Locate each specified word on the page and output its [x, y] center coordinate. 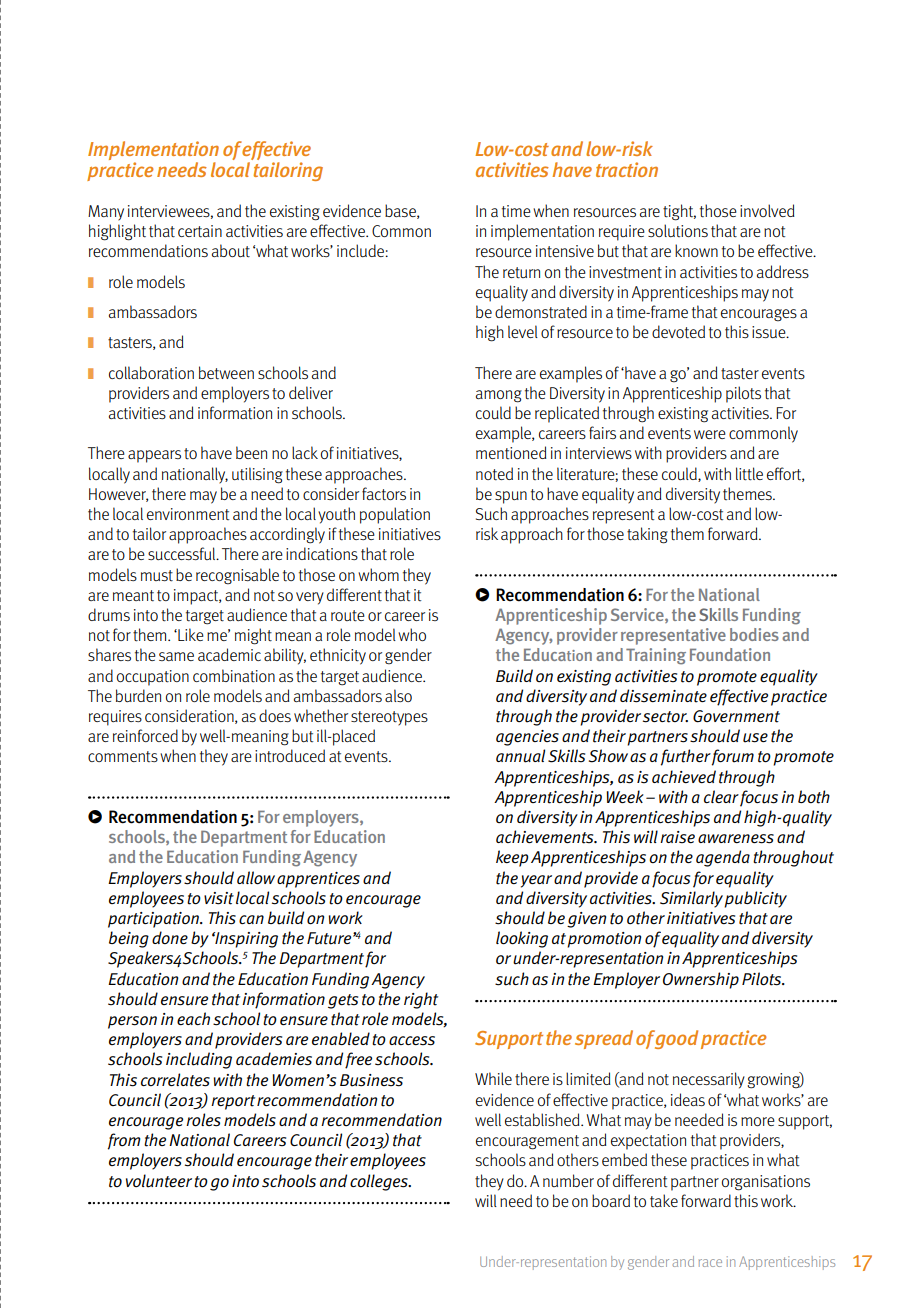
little [749, 474]
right [421, 1000]
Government [736, 716]
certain [200, 231]
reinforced [145, 735]
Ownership [701, 980]
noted [494, 474]
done [170, 937]
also [398, 695]
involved [767, 210]
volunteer [159, 1181]
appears [154, 456]
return [521, 273]
